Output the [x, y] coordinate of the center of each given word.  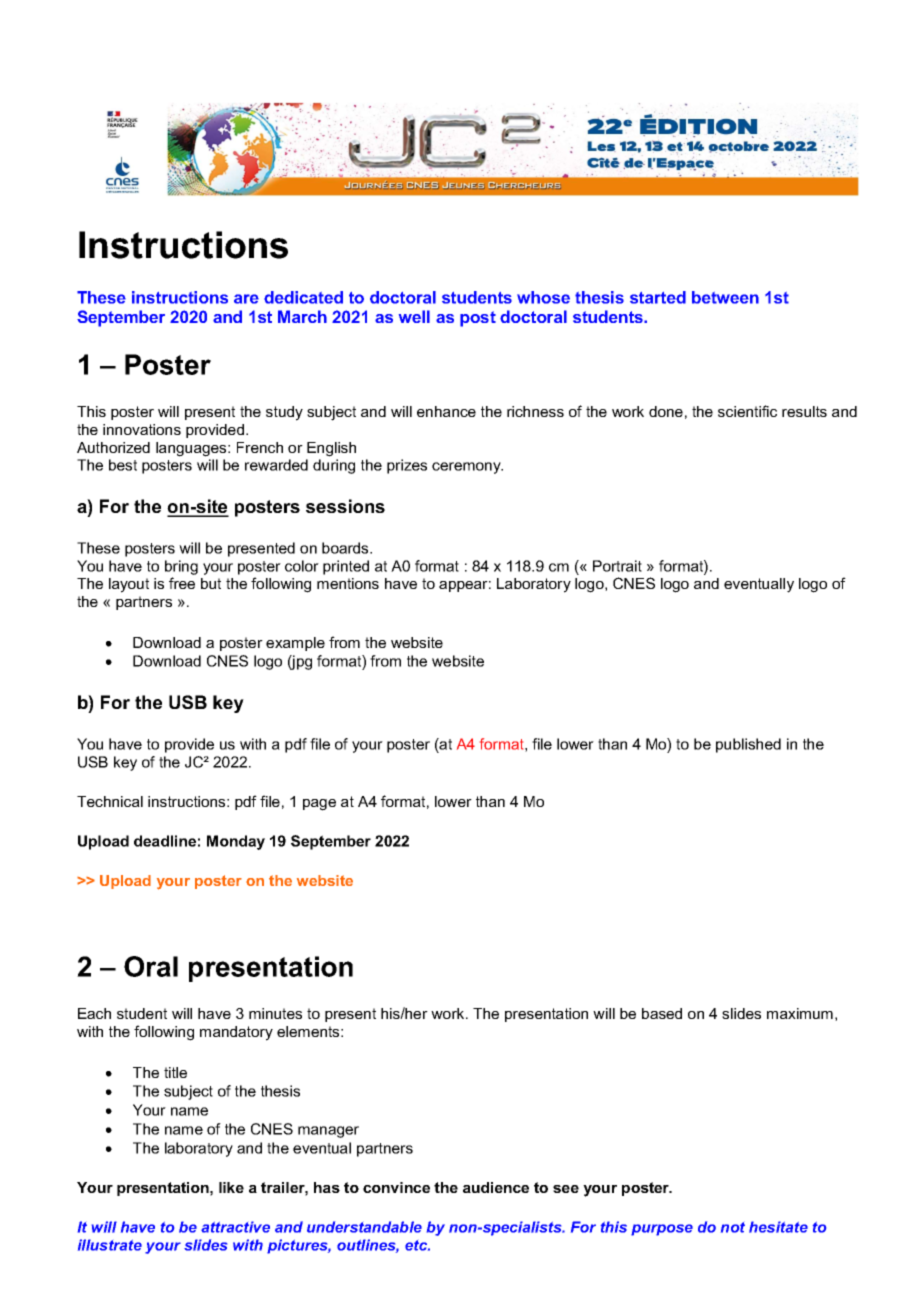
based [662, 1013]
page [319, 805]
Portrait [617, 566]
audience [496, 1187]
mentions [348, 583]
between [725, 297]
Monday [236, 842]
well [414, 316]
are [246, 299]
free [182, 583]
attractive [235, 1227]
